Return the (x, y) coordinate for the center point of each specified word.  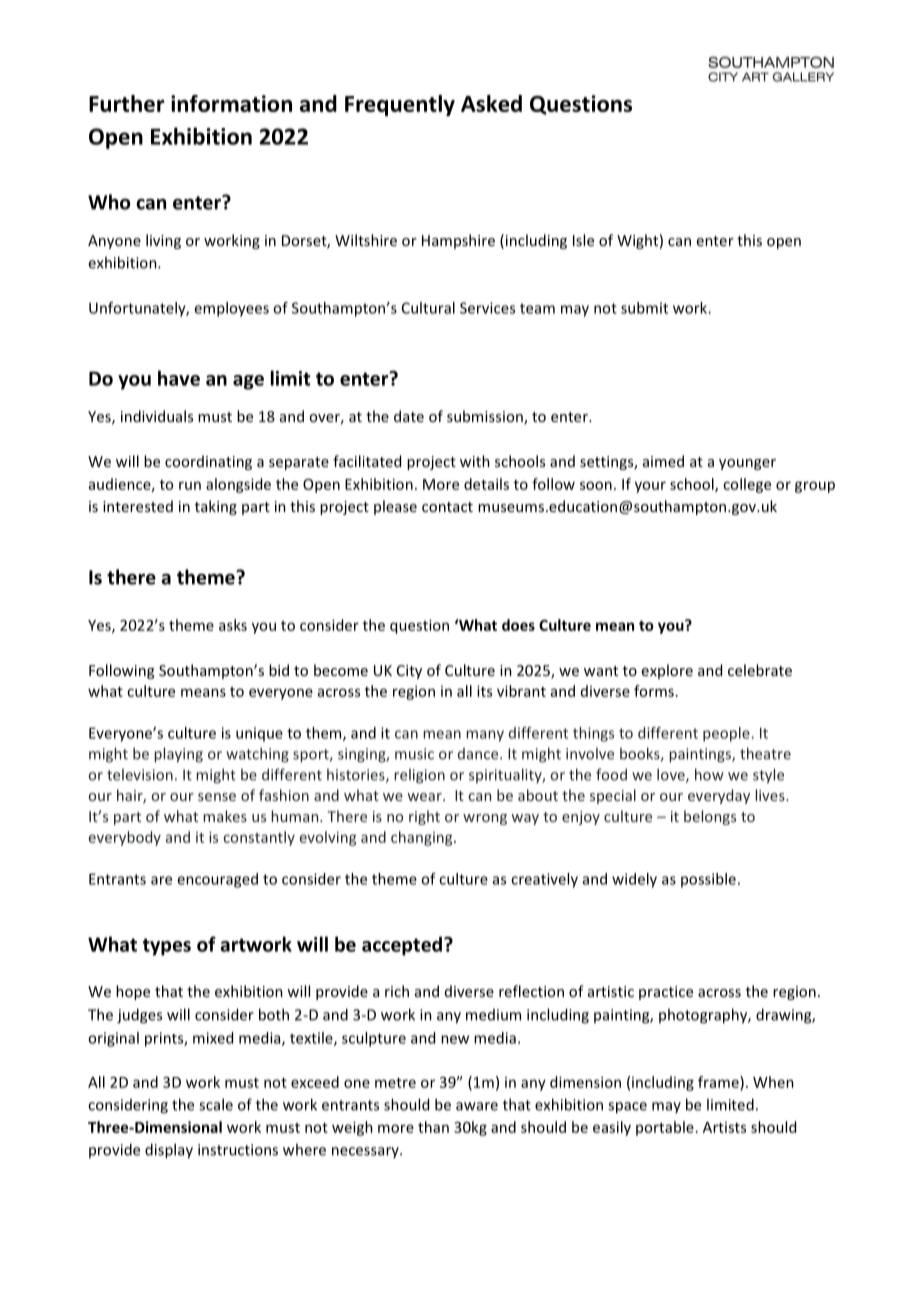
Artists (724, 1127)
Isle (583, 240)
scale (216, 1104)
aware (477, 1106)
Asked (491, 103)
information (231, 103)
